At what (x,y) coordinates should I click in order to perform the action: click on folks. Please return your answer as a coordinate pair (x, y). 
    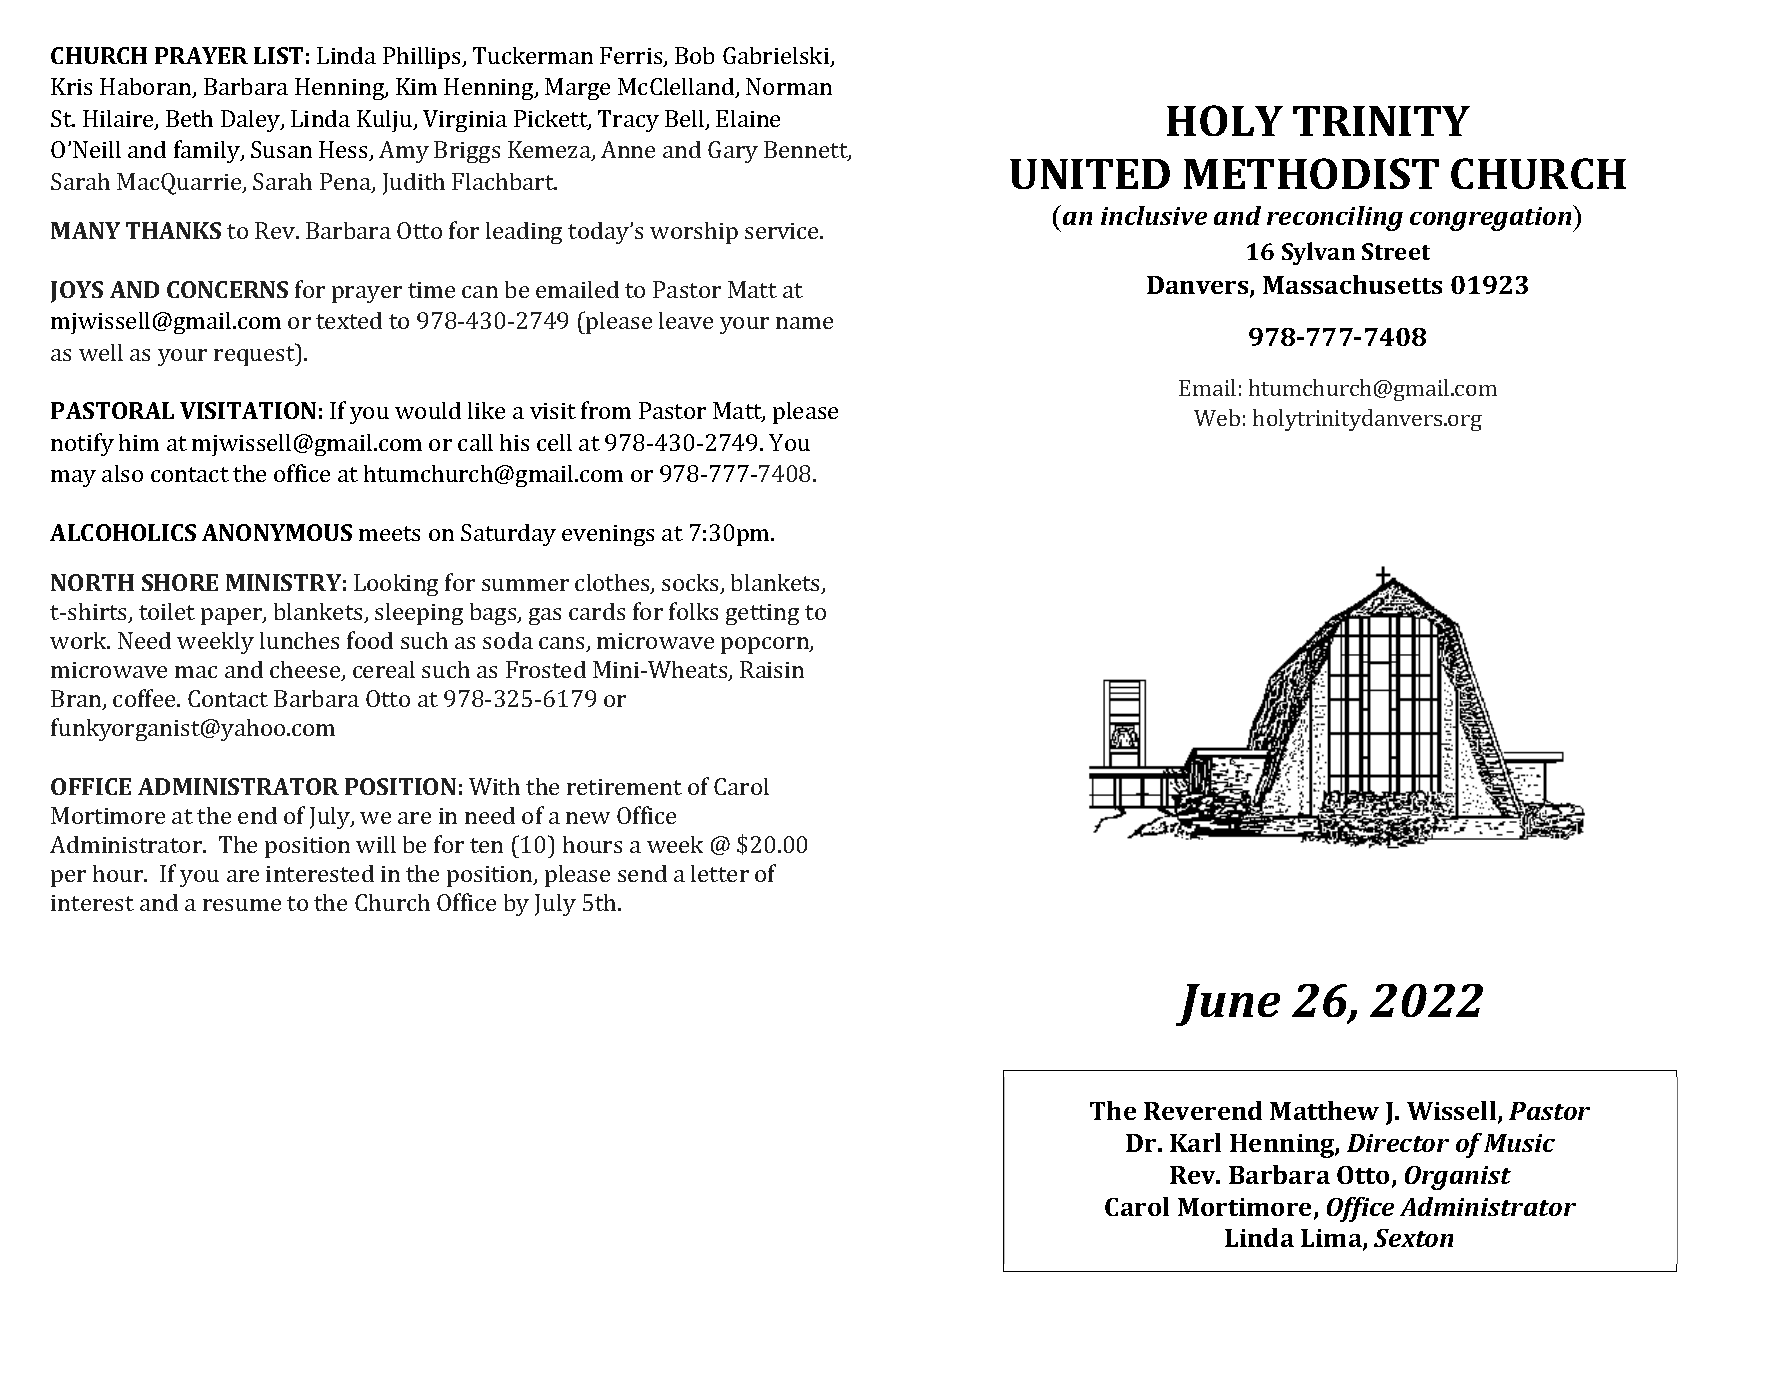
    Looking at the image, I should click on (693, 611).
